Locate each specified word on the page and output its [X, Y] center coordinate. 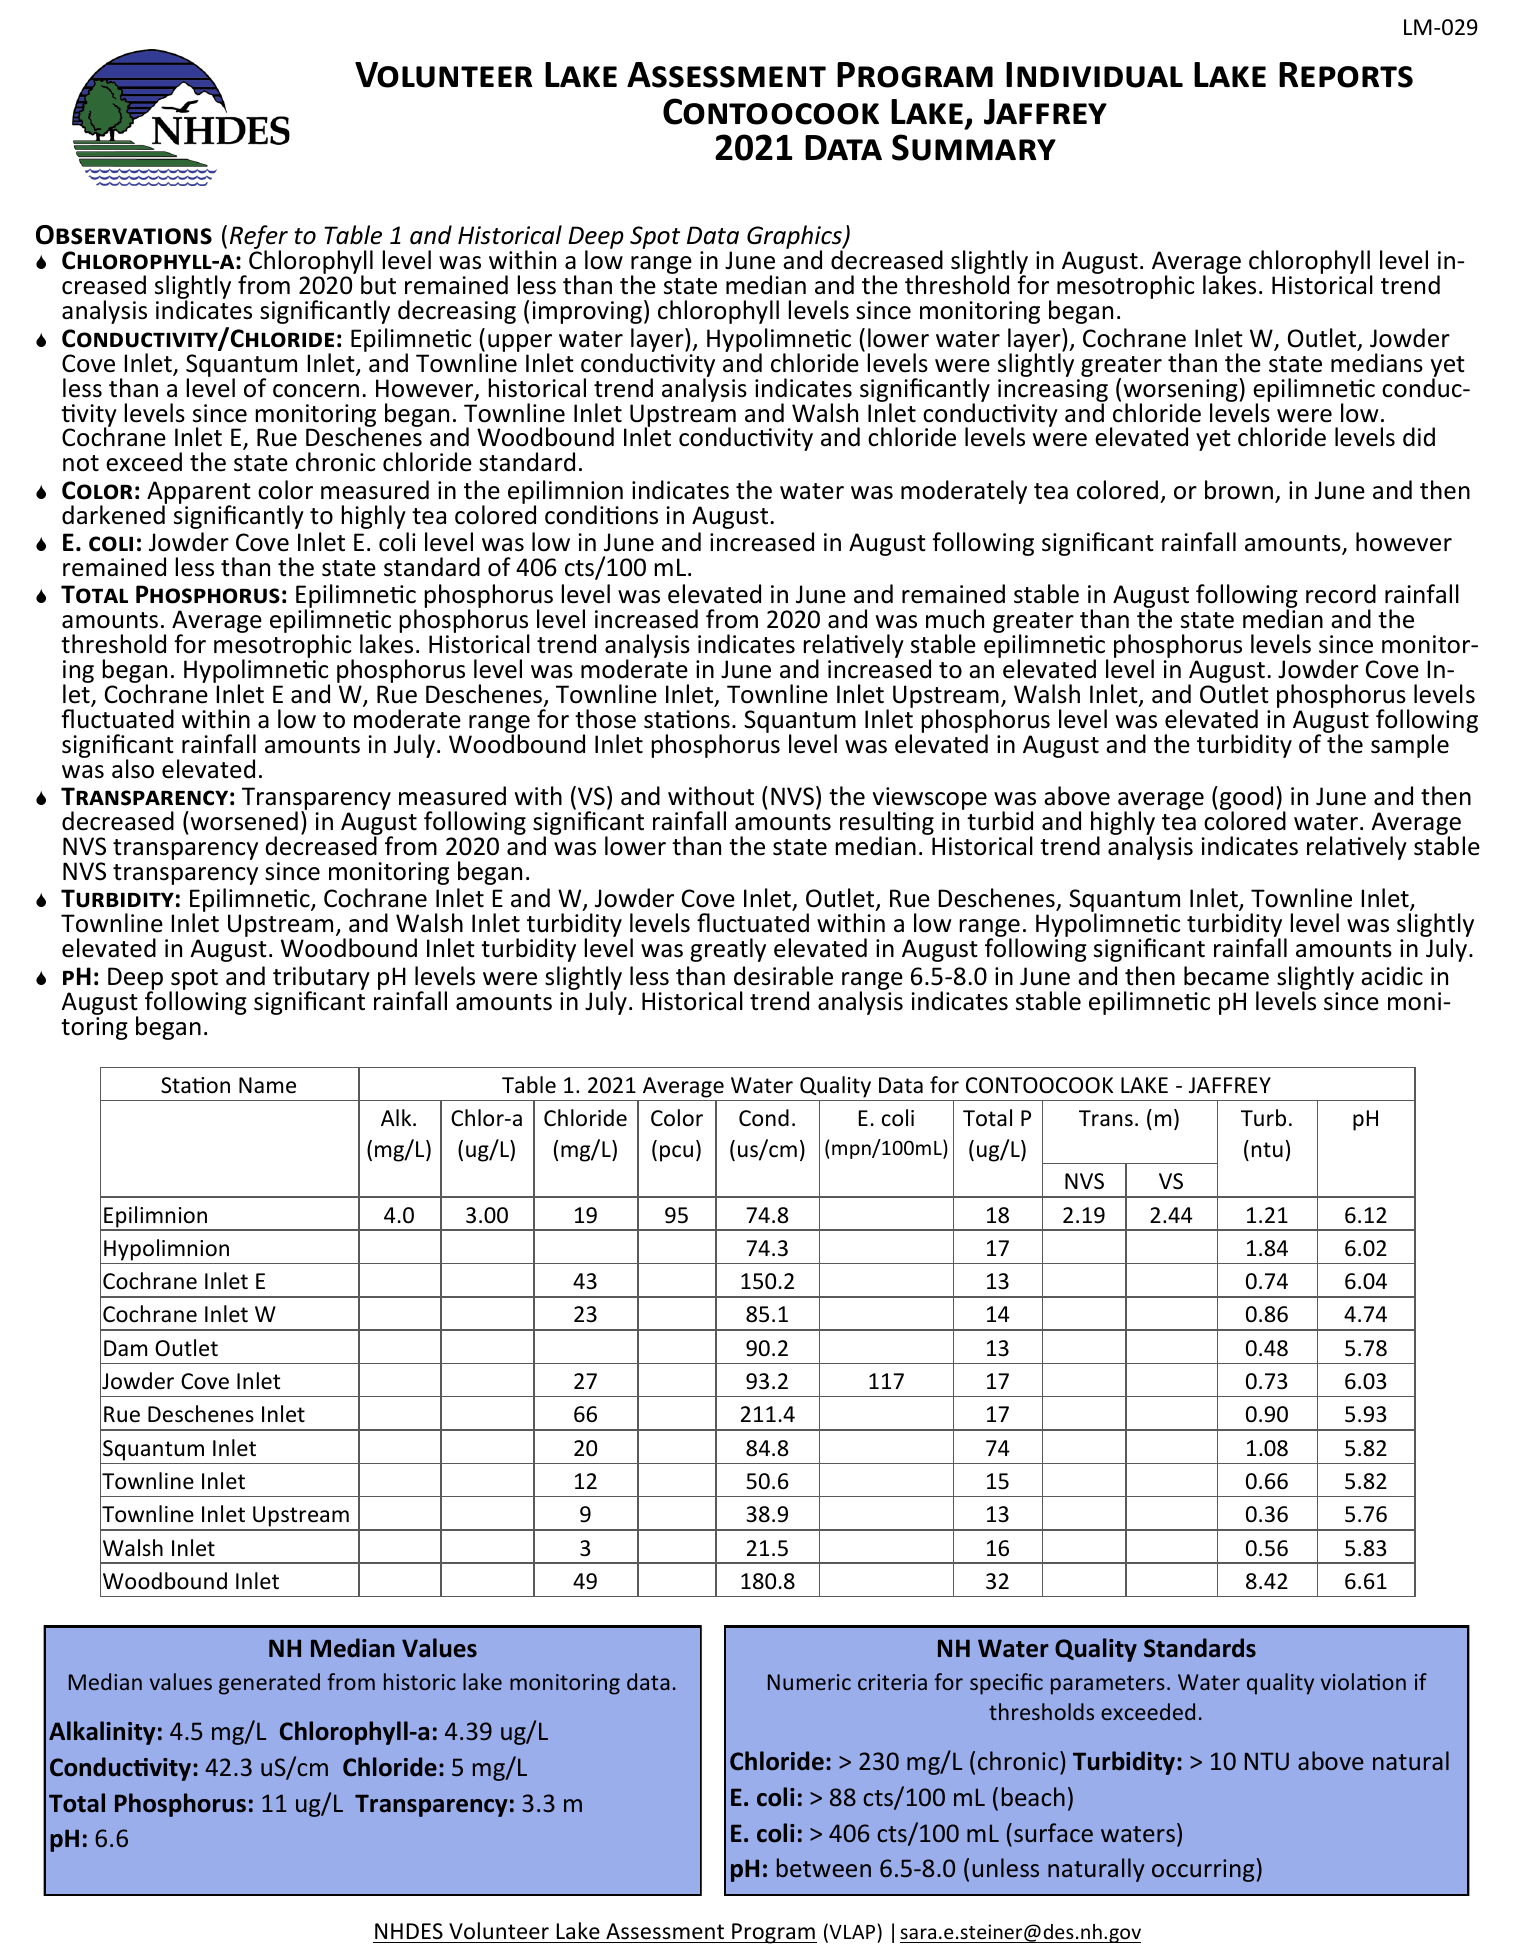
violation [1363, 1681]
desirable [783, 976]
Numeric [809, 1682]
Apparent [199, 494]
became [1226, 976]
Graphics [795, 238]
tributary [321, 979]
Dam [125, 1348]
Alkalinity [102, 1733]
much [955, 619]
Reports [1346, 75]
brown [1239, 490]
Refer [259, 238]
